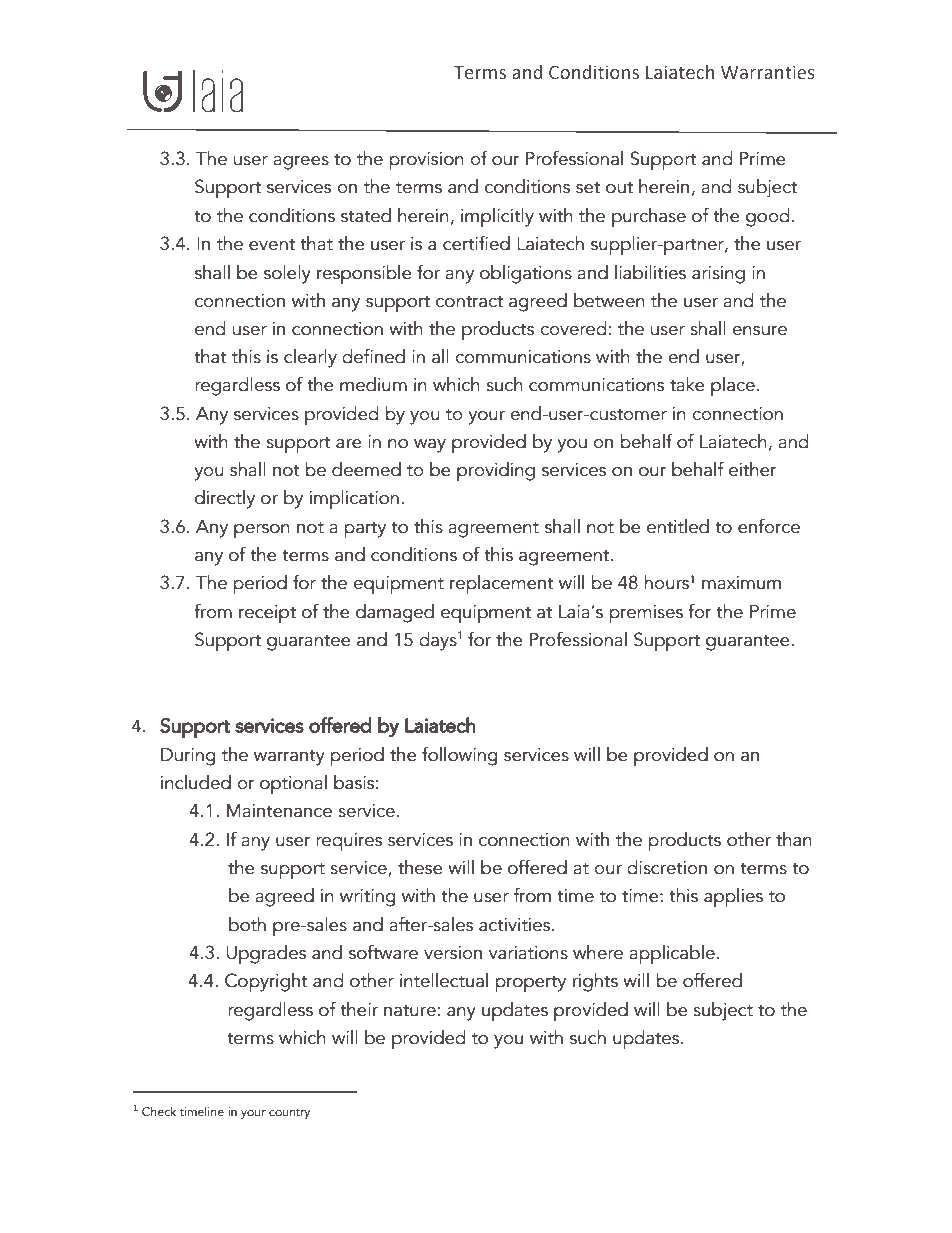  Describe the element at coordinates (420, 867) in the page. I see `these` at that location.
